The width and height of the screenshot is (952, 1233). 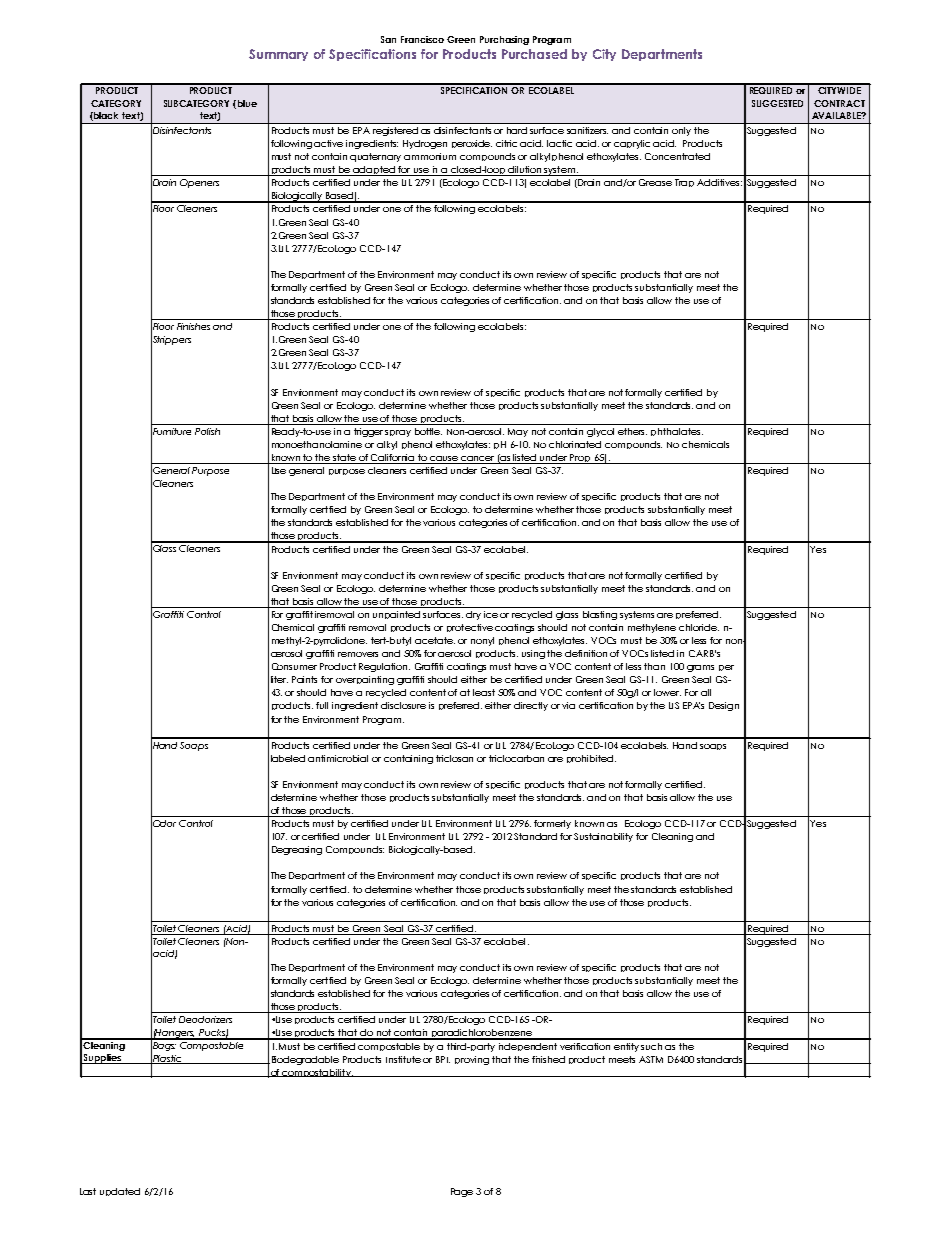 I want to click on updated, so click(x=120, y=1192).
